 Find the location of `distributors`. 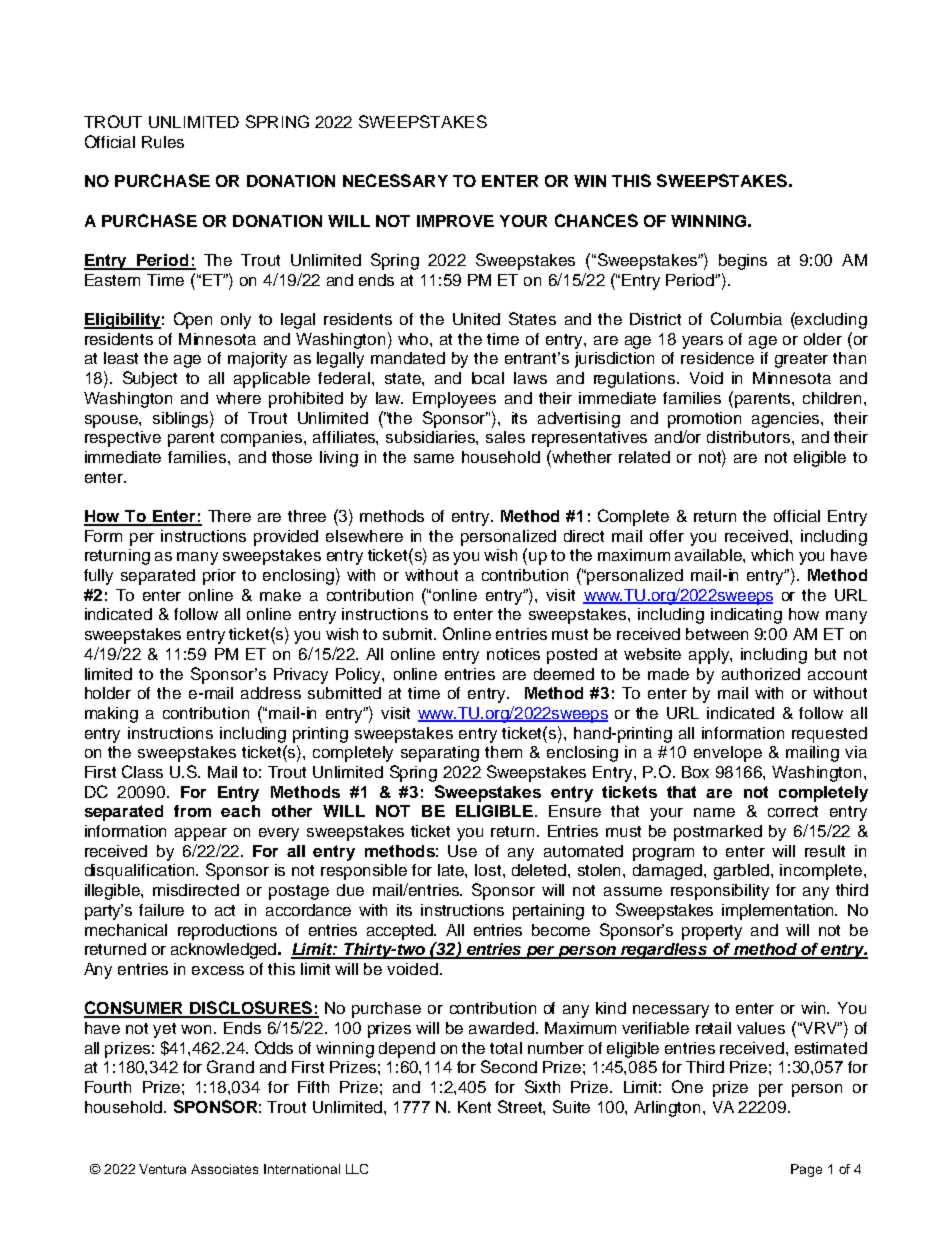

distributors is located at coordinates (750, 437).
